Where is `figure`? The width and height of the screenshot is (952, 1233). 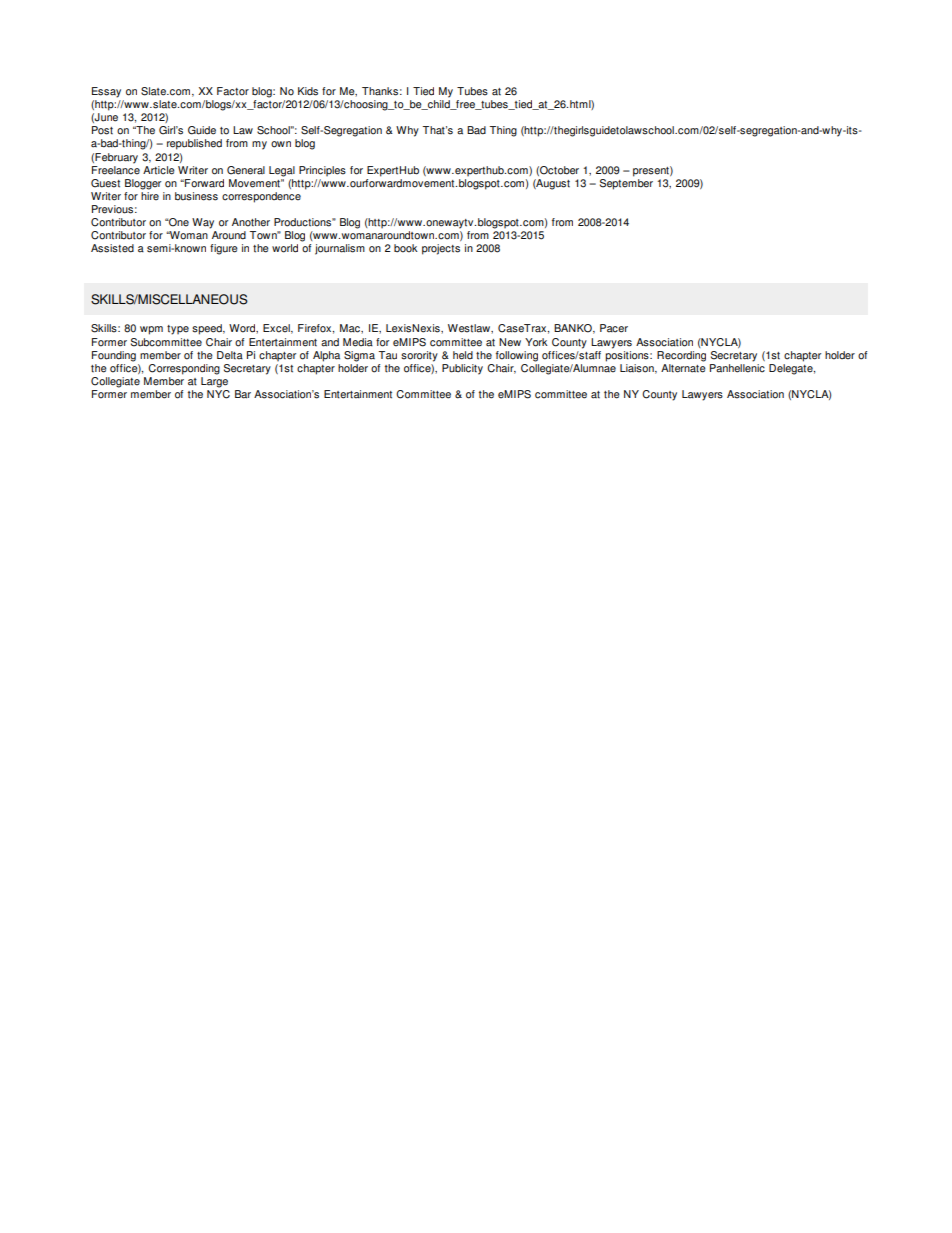
figure is located at coordinates (224, 249).
